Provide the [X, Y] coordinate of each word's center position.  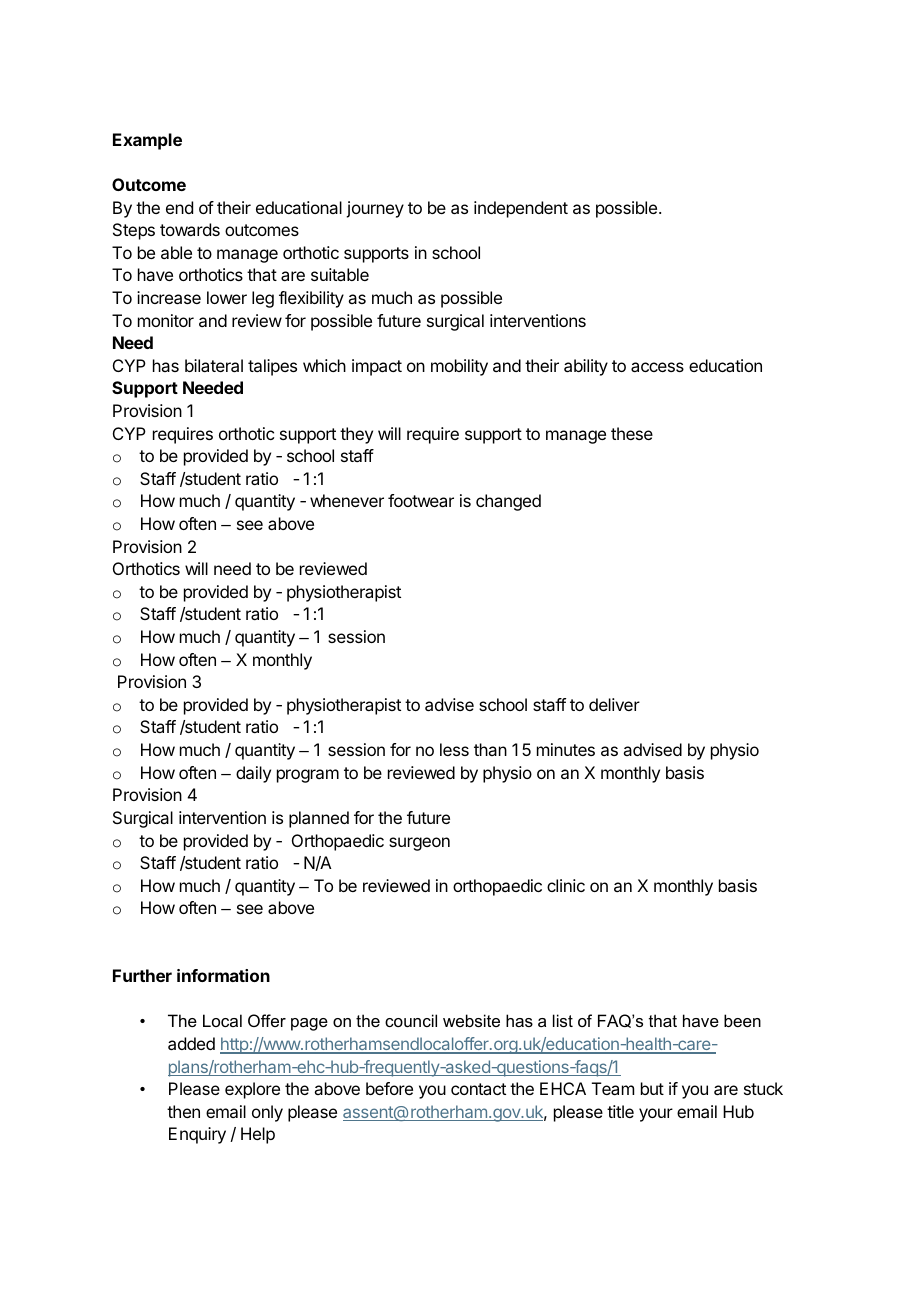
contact [478, 1089]
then [183, 1111]
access [657, 367]
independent [521, 209]
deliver [614, 704]
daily [253, 774]
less [454, 749]
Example [147, 141]
